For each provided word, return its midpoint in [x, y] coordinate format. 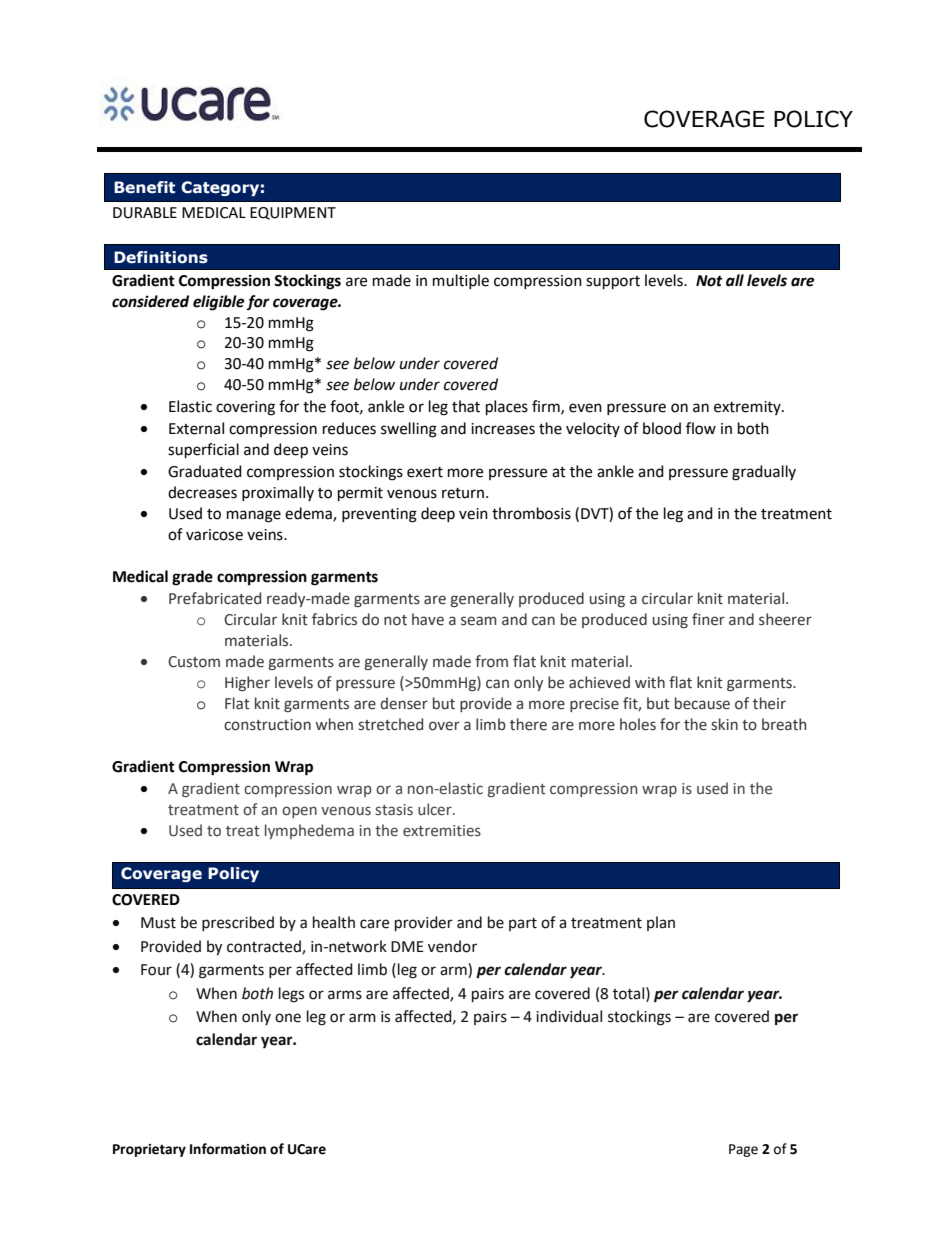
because [702, 703]
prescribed [238, 923]
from [491, 661]
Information [228, 1149]
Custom [194, 662]
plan [661, 923]
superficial [203, 451]
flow [701, 428]
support [613, 283]
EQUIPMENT [293, 213]
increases [503, 429]
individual [569, 1016]
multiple [461, 281]
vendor [452, 946]
